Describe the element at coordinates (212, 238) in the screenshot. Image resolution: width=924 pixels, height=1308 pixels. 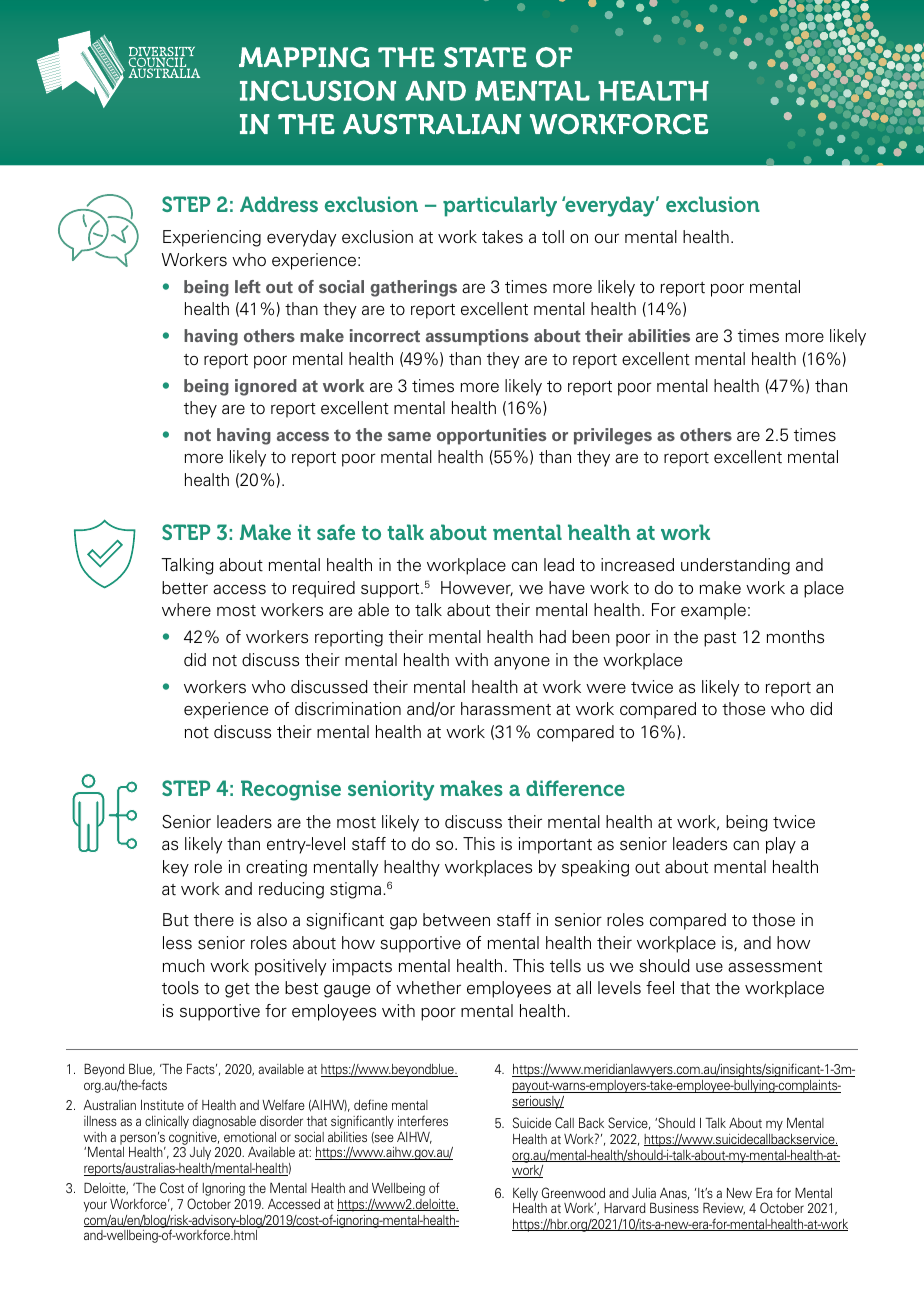
I see `Experiencing` at that location.
